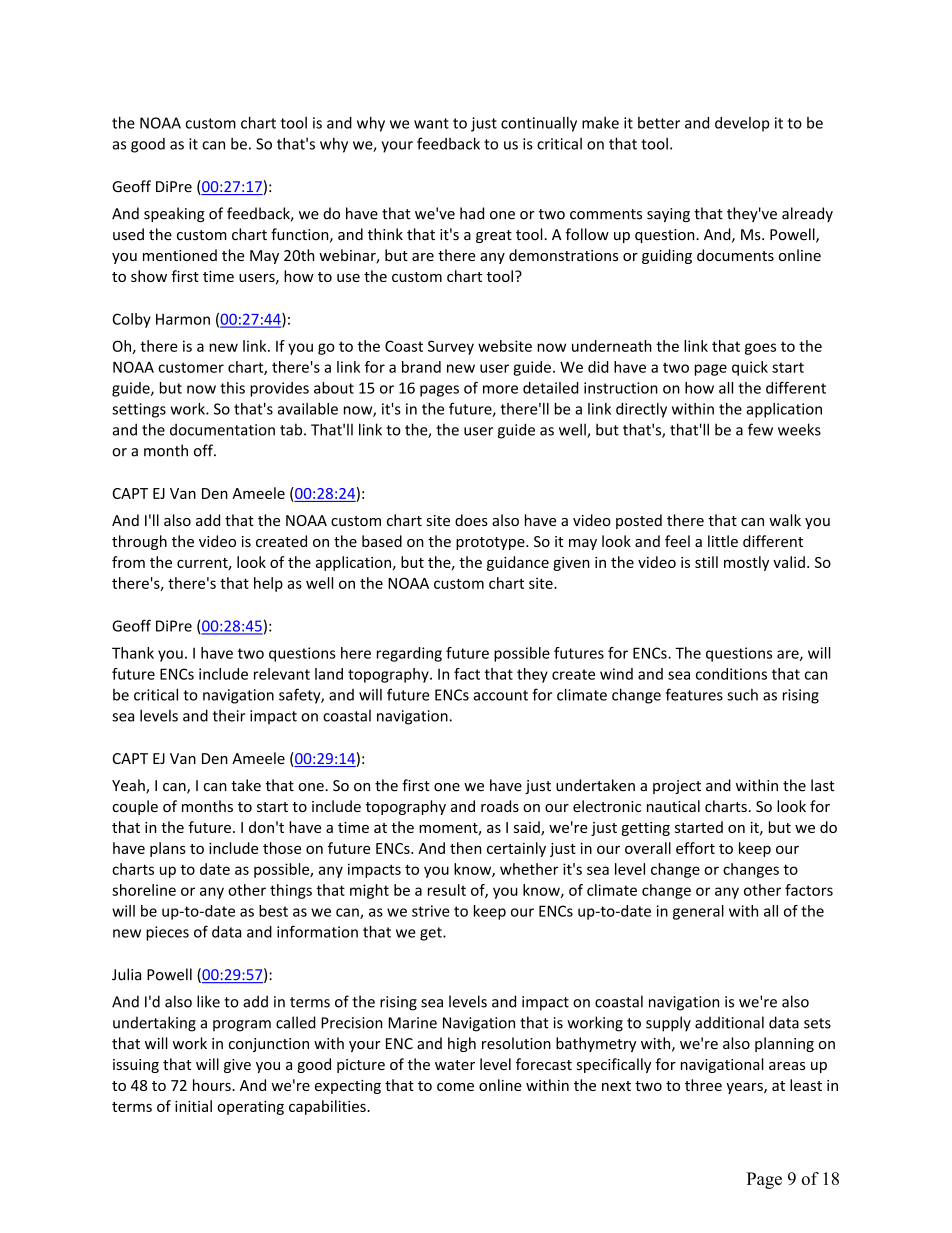 This screenshot has width=952, height=1233. What do you see at coordinates (431, 123) in the screenshot?
I see `want` at bounding box center [431, 123].
